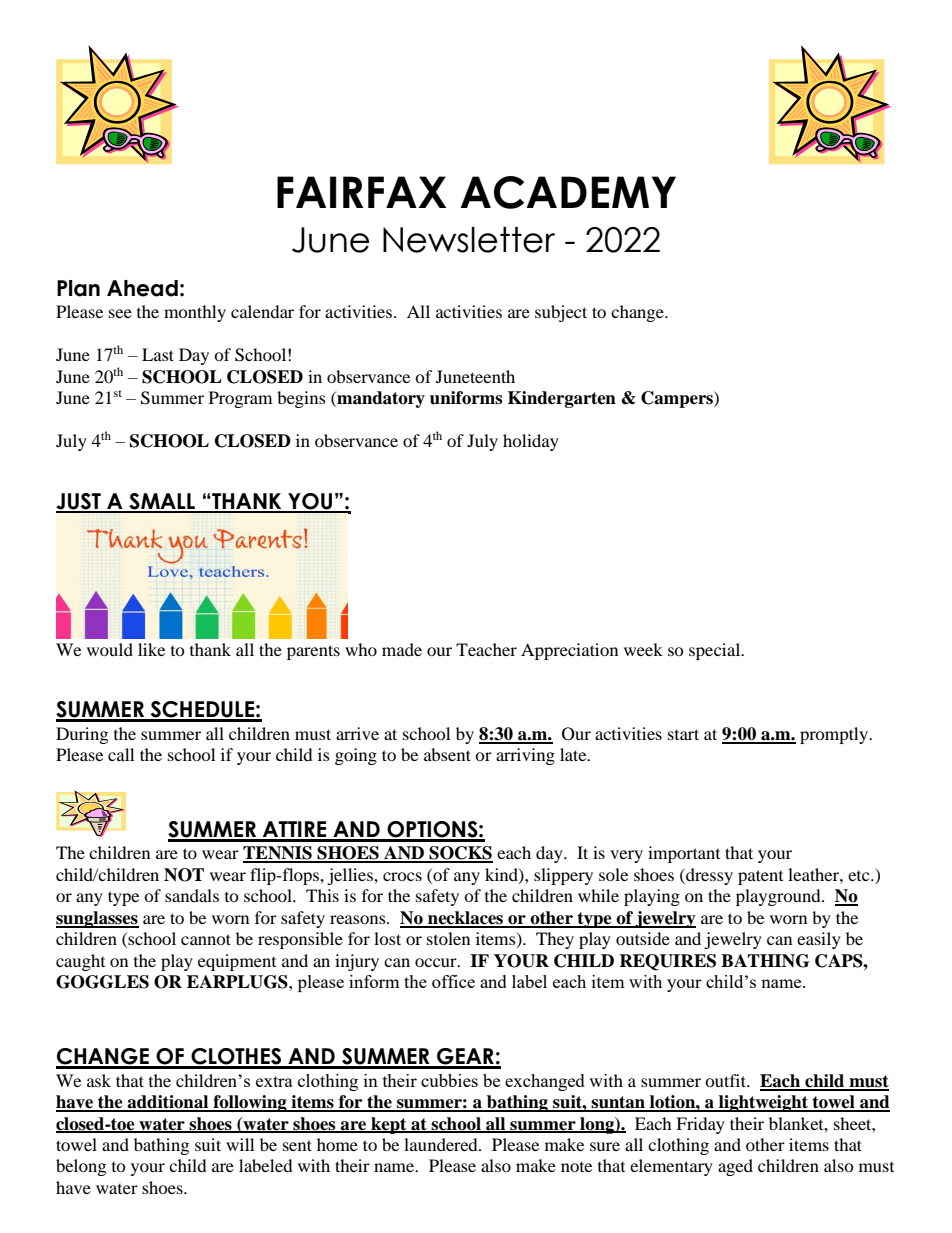 This page has height=1233, width=952. I want to click on additional, so click(168, 1103).
